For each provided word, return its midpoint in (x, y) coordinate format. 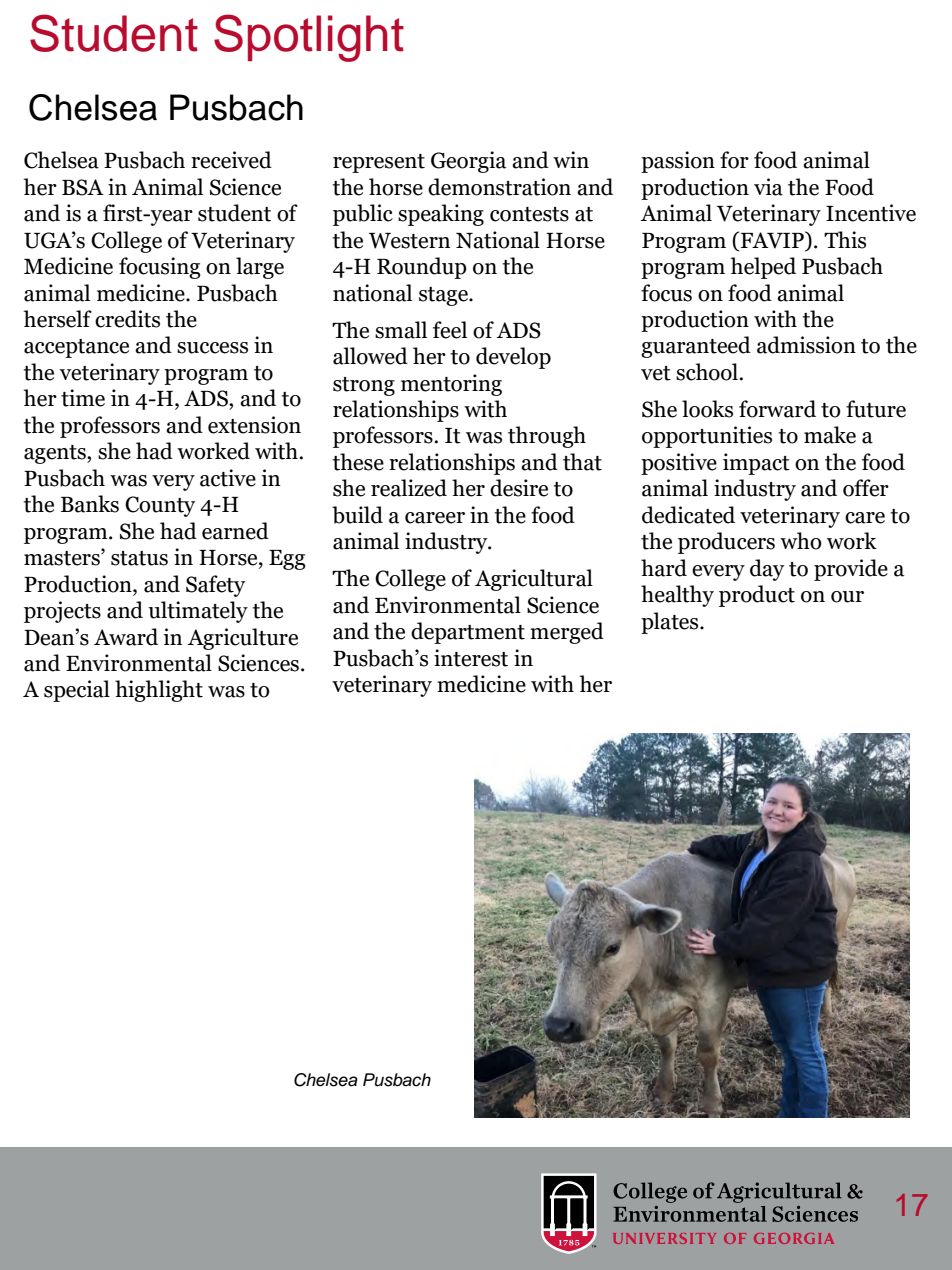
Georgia (468, 162)
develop (513, 358)
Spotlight (309, 38)
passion (678, 162)
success (212, 348)
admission (806, 345)
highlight (159, 691)
